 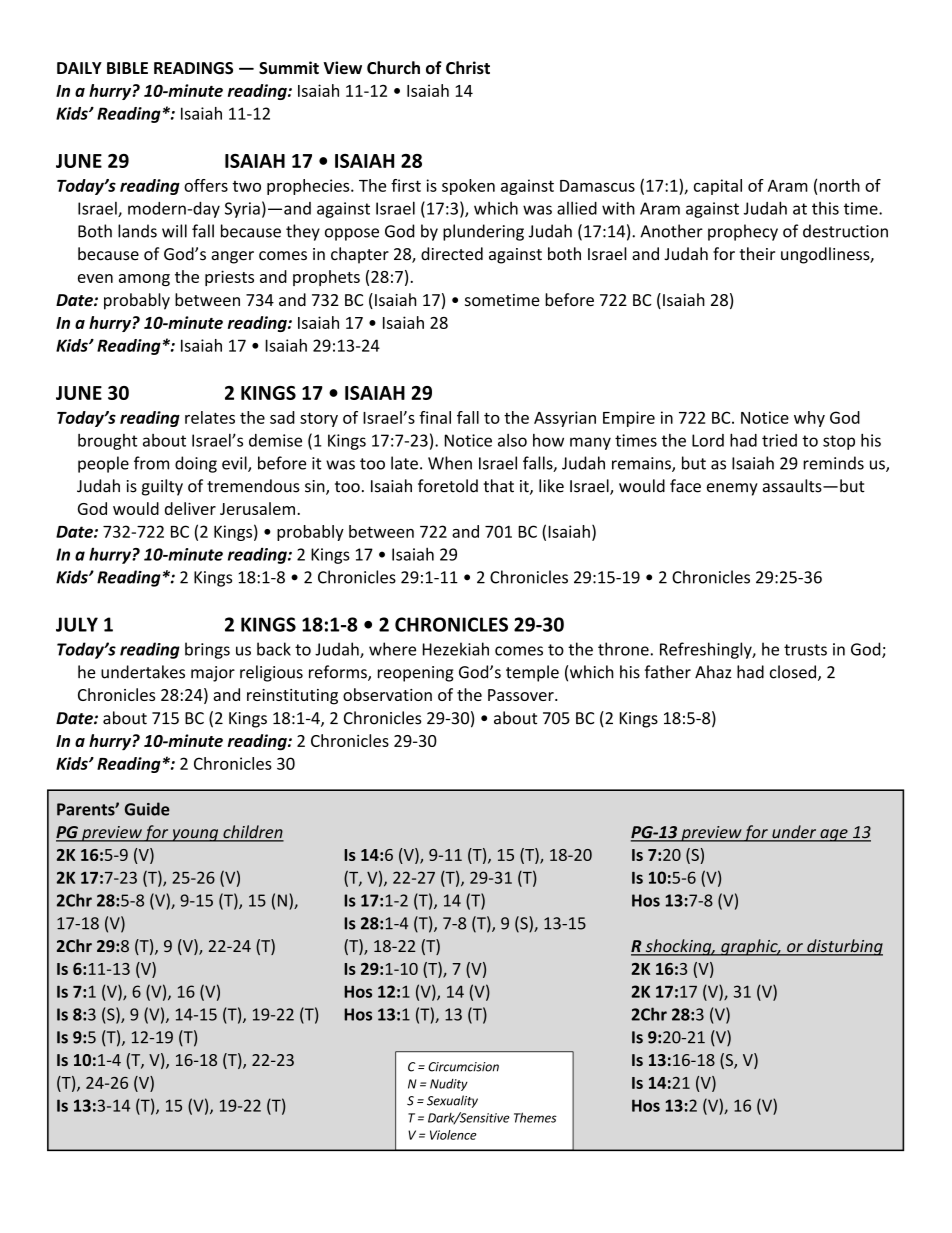 What do you see at coordinates (207, 650) in the screenshot?
I see `brings` at bounding box center [207, 650].
